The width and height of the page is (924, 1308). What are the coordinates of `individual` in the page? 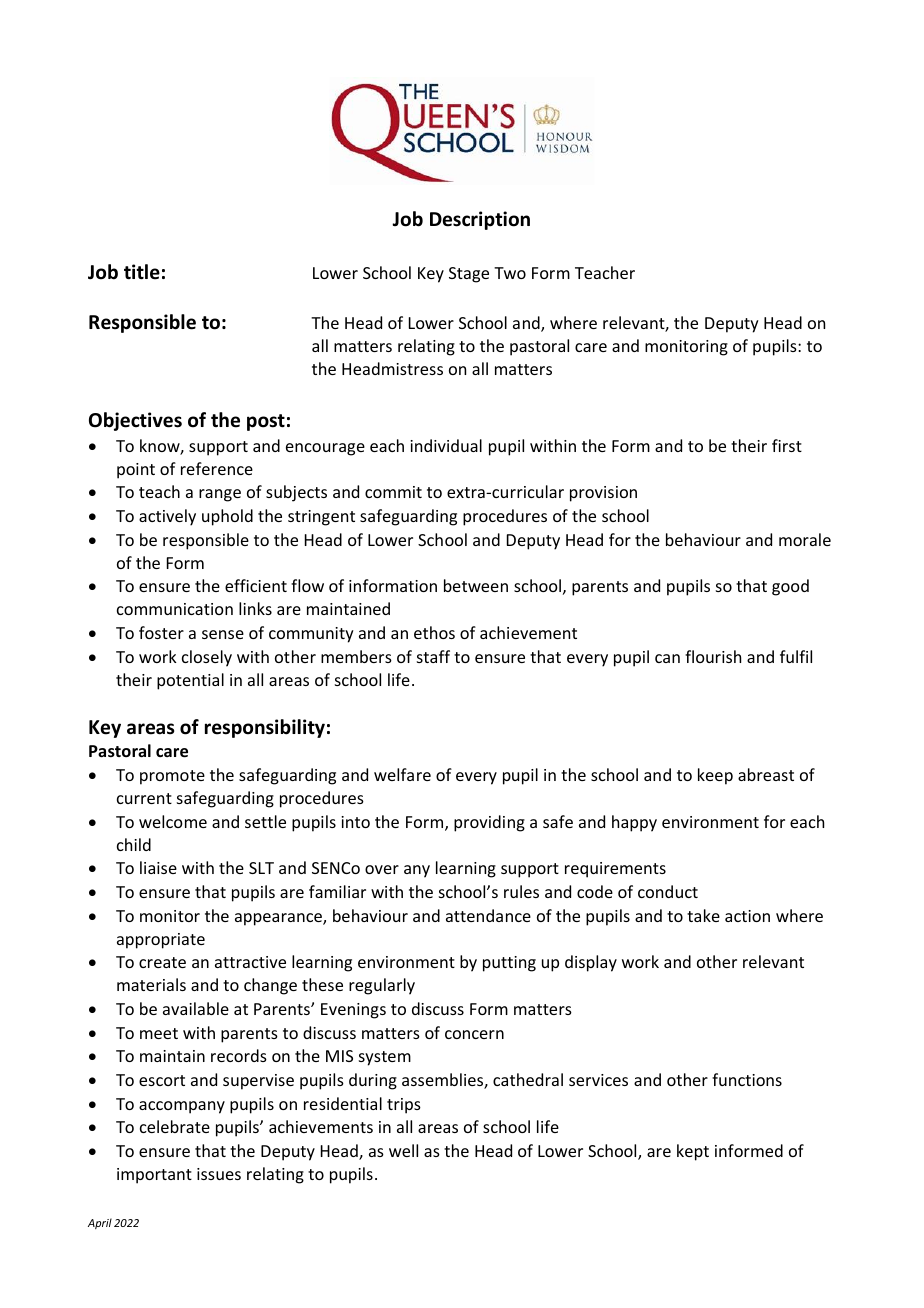 It's located at (446, 445).
